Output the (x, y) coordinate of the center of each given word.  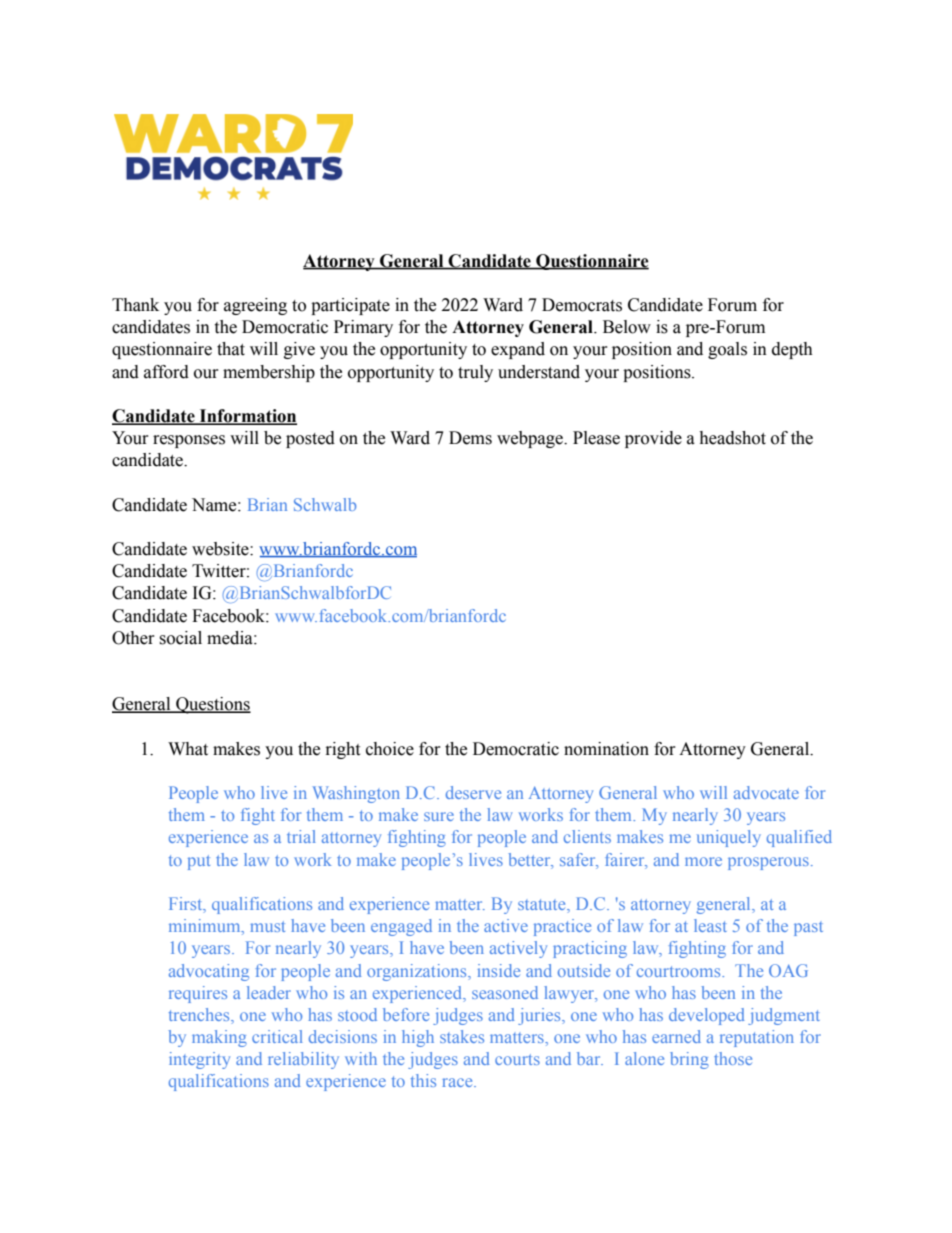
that (231, 349)
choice (390, 749)
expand (518, 350)
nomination (606, 749)
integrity (199, 1060)
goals (727, 350)
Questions (212, 705)
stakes (462, 1036)
